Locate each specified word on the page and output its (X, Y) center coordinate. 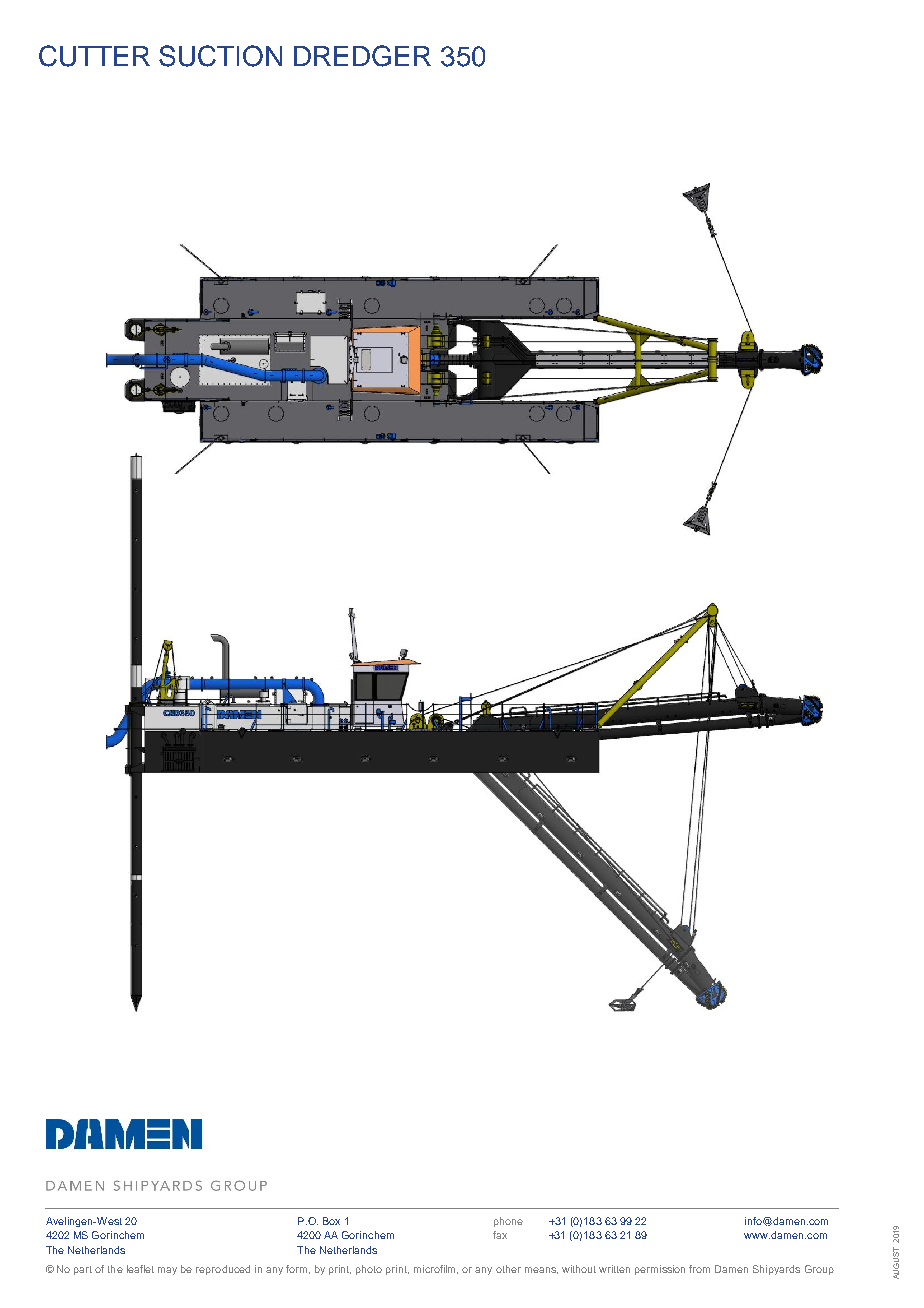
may (167, 1271)
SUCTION (220, 56)
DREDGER (362, 56)
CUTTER (94, 56)
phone (508, 1222)
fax (500, 1235)
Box (331, 1221)
